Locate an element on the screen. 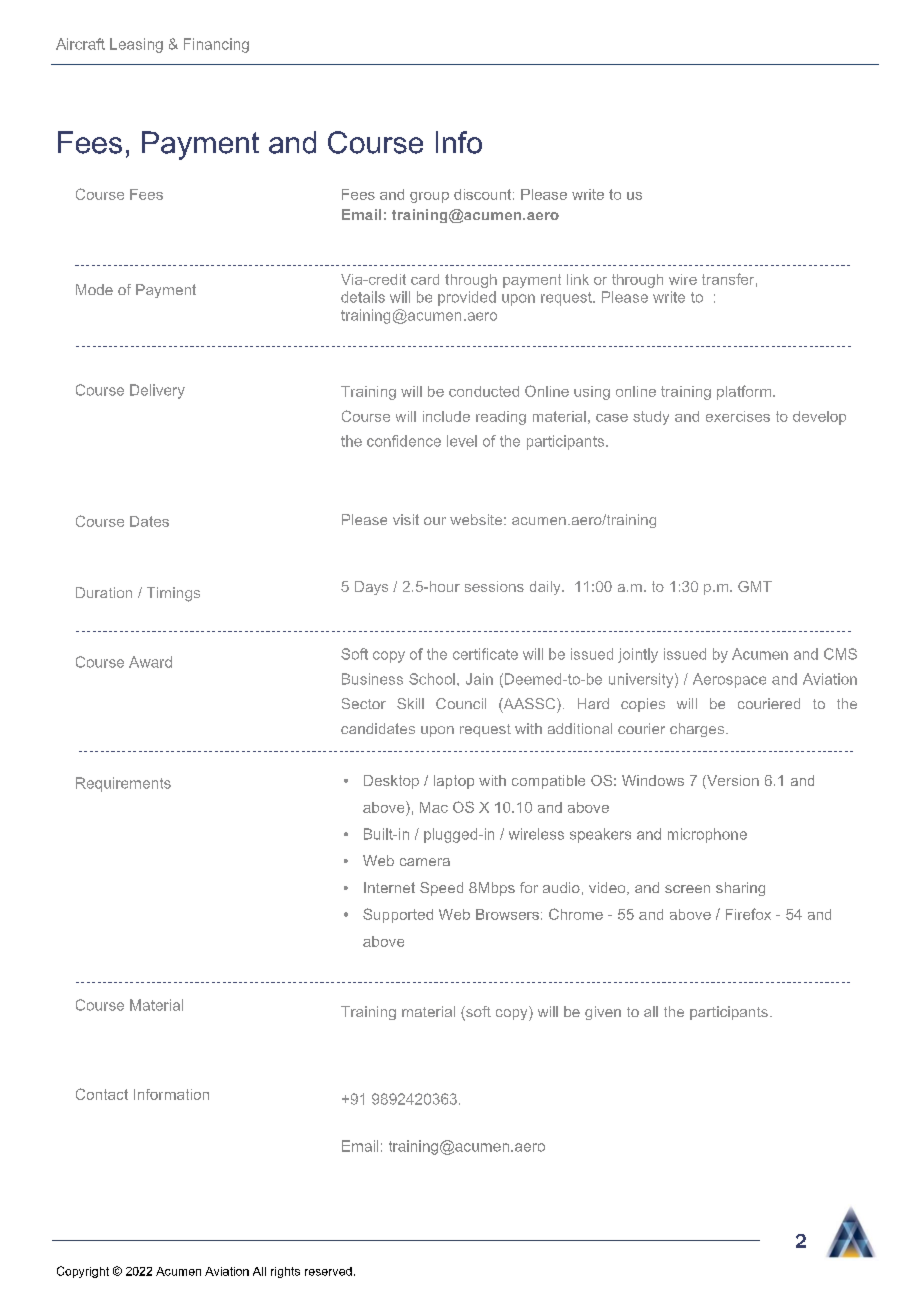 The image size is (924, 1308). camera is located at coordinates (425, 862).
